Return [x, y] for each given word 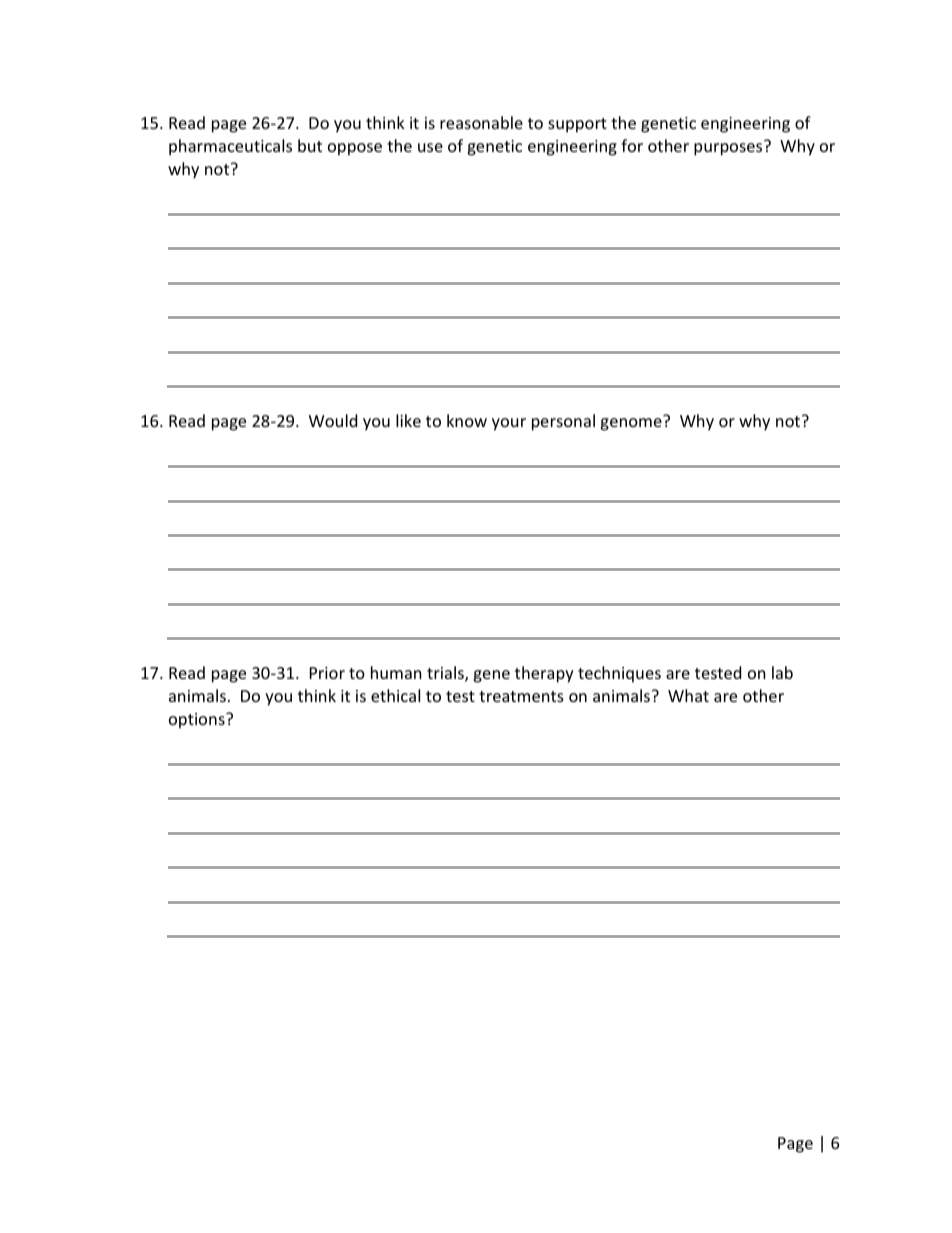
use [430, 147]
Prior [327, 673]
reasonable [481, 122]
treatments [521, 696]
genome [632, 423]
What [688, 695]
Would [333, 420]
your [509, 424]
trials [446, 674]
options [198, 721]
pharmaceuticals [230, 147]
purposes [729, 148]
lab [782, 672]
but [310, 145]
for [632, 145]
